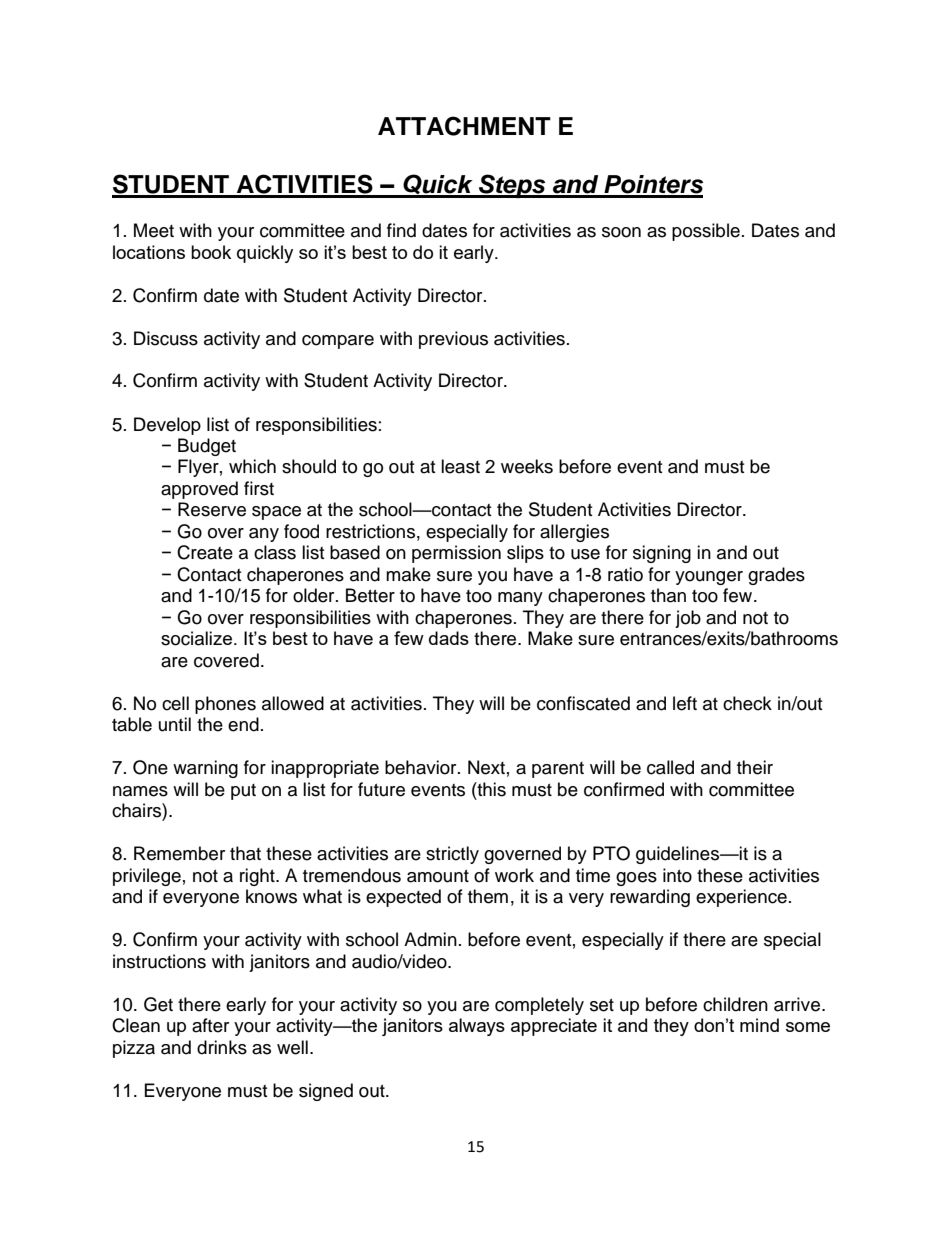  I want to click on possible, so click(706, 232).
